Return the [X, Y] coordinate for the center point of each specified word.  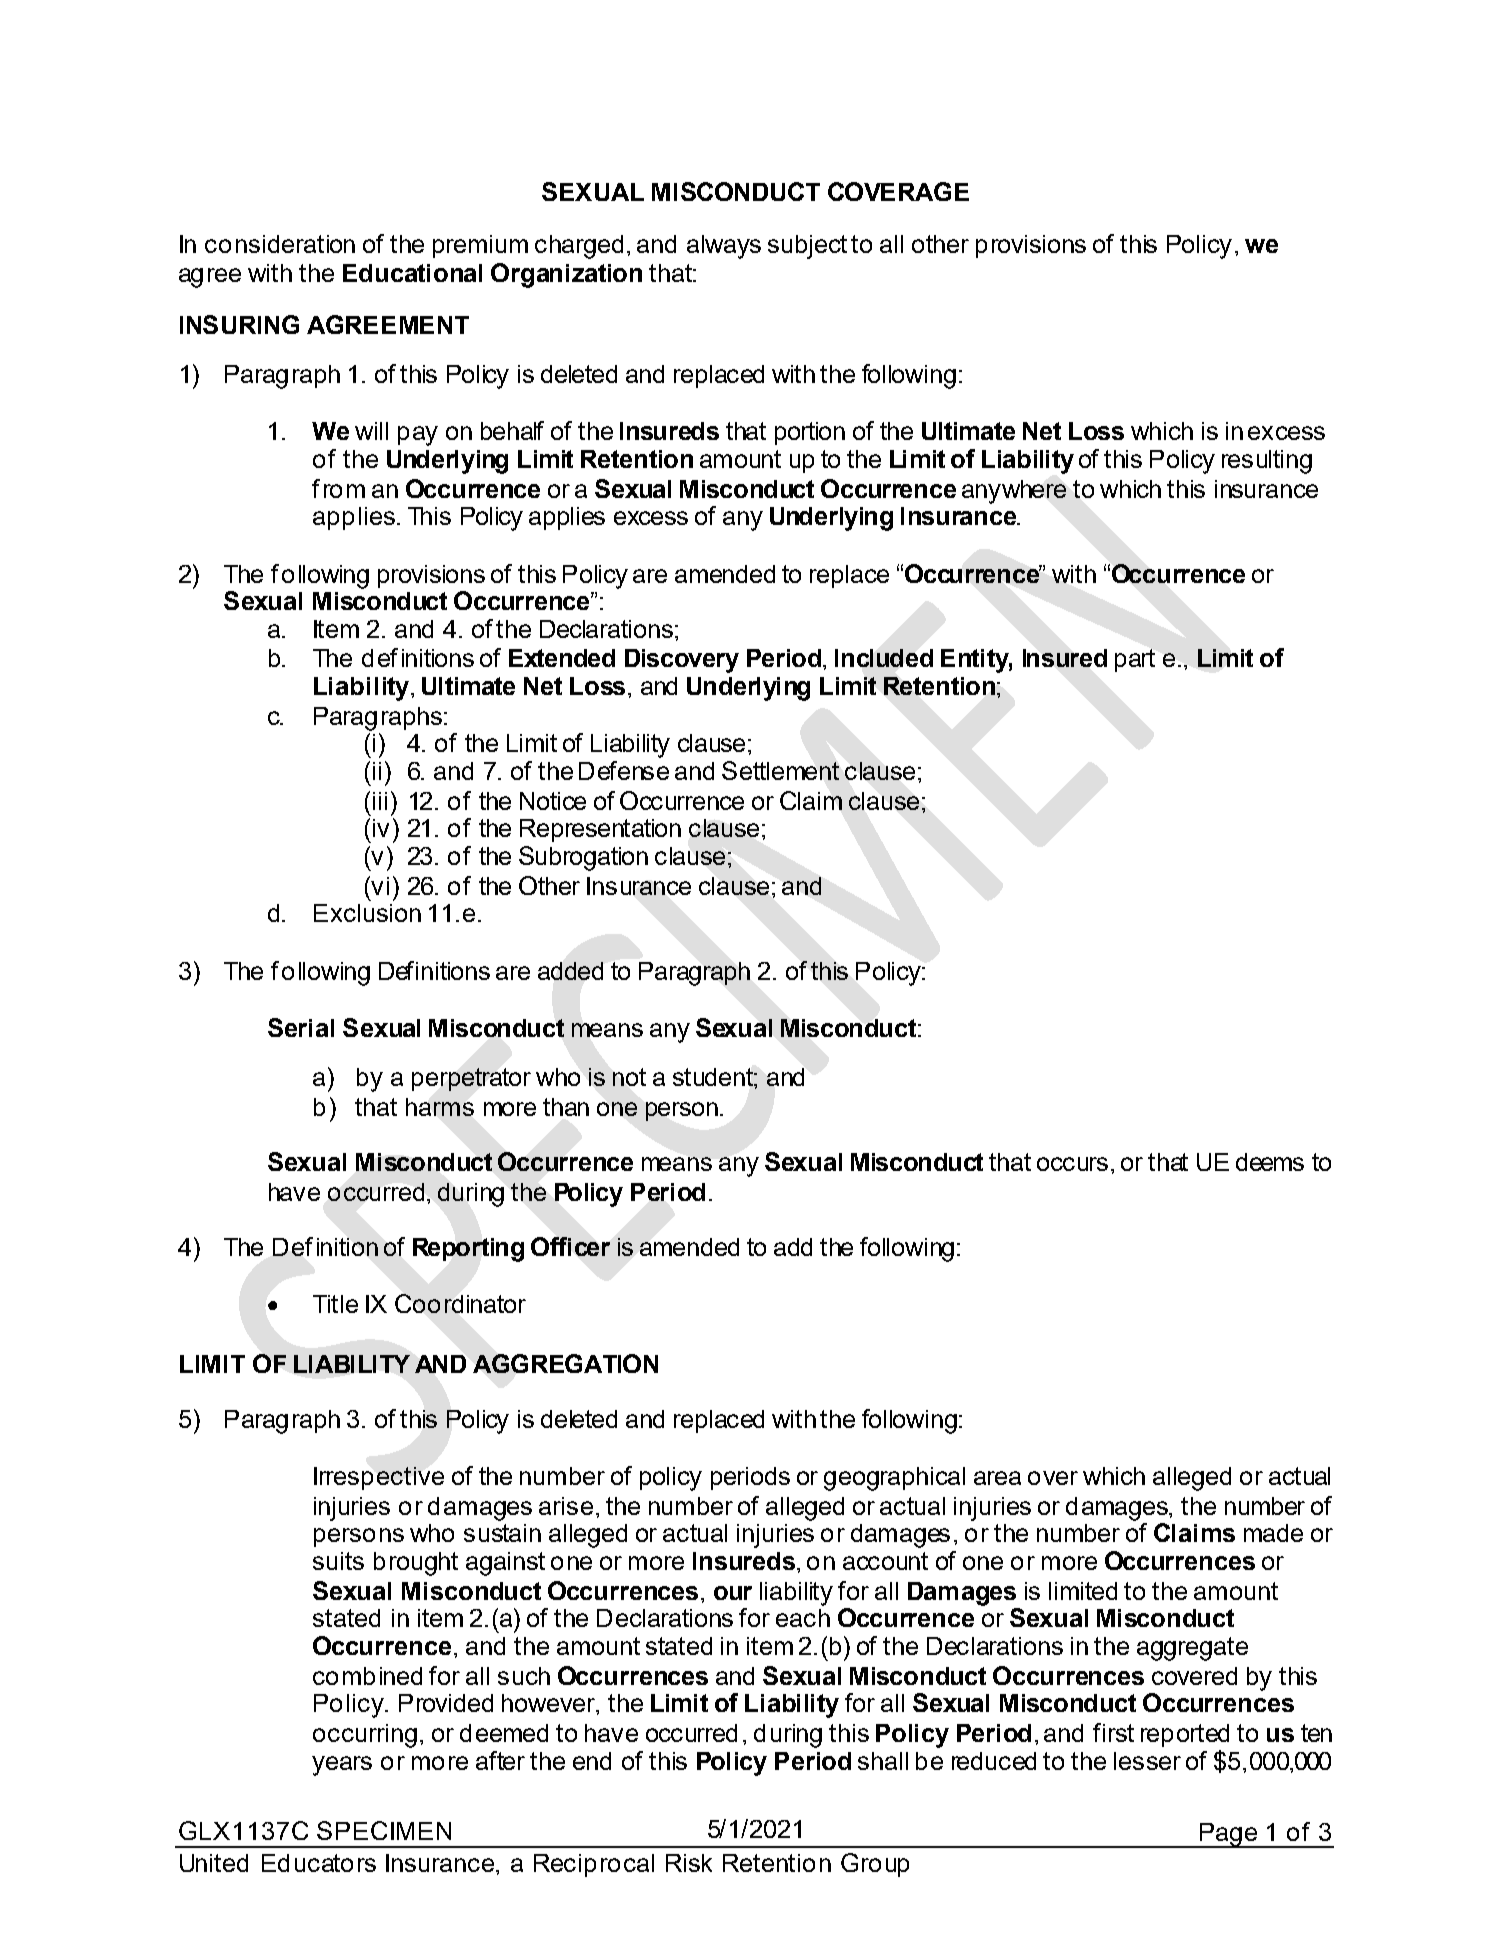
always [724, 247]
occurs [1072, 1164]
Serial [301, 1027]
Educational [412, 273]
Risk [689, 1863]
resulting [1267, 462]
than [566, 1107]
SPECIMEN [384, 1830]
